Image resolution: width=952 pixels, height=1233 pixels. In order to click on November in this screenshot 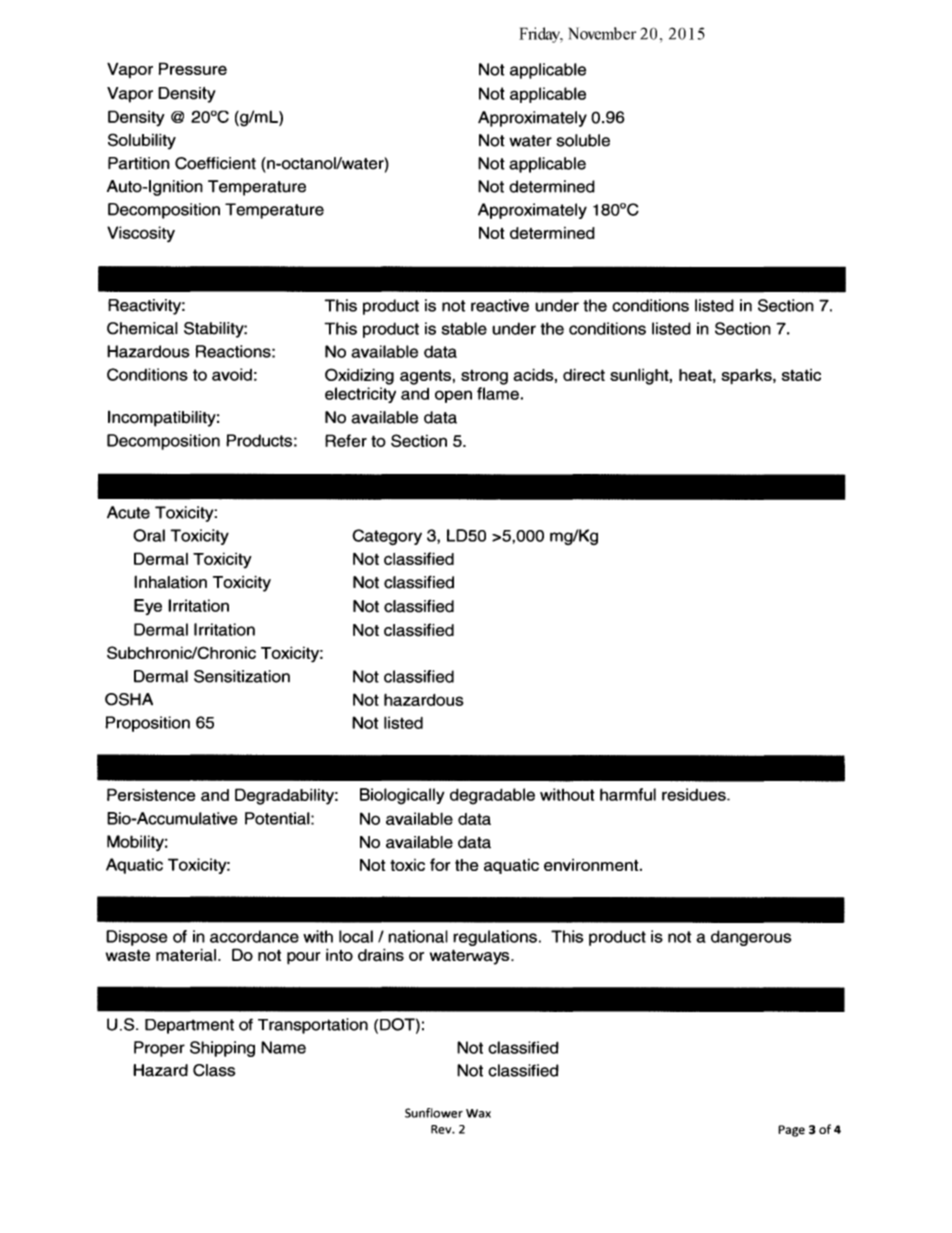, I will do `click(602, 33)`.
